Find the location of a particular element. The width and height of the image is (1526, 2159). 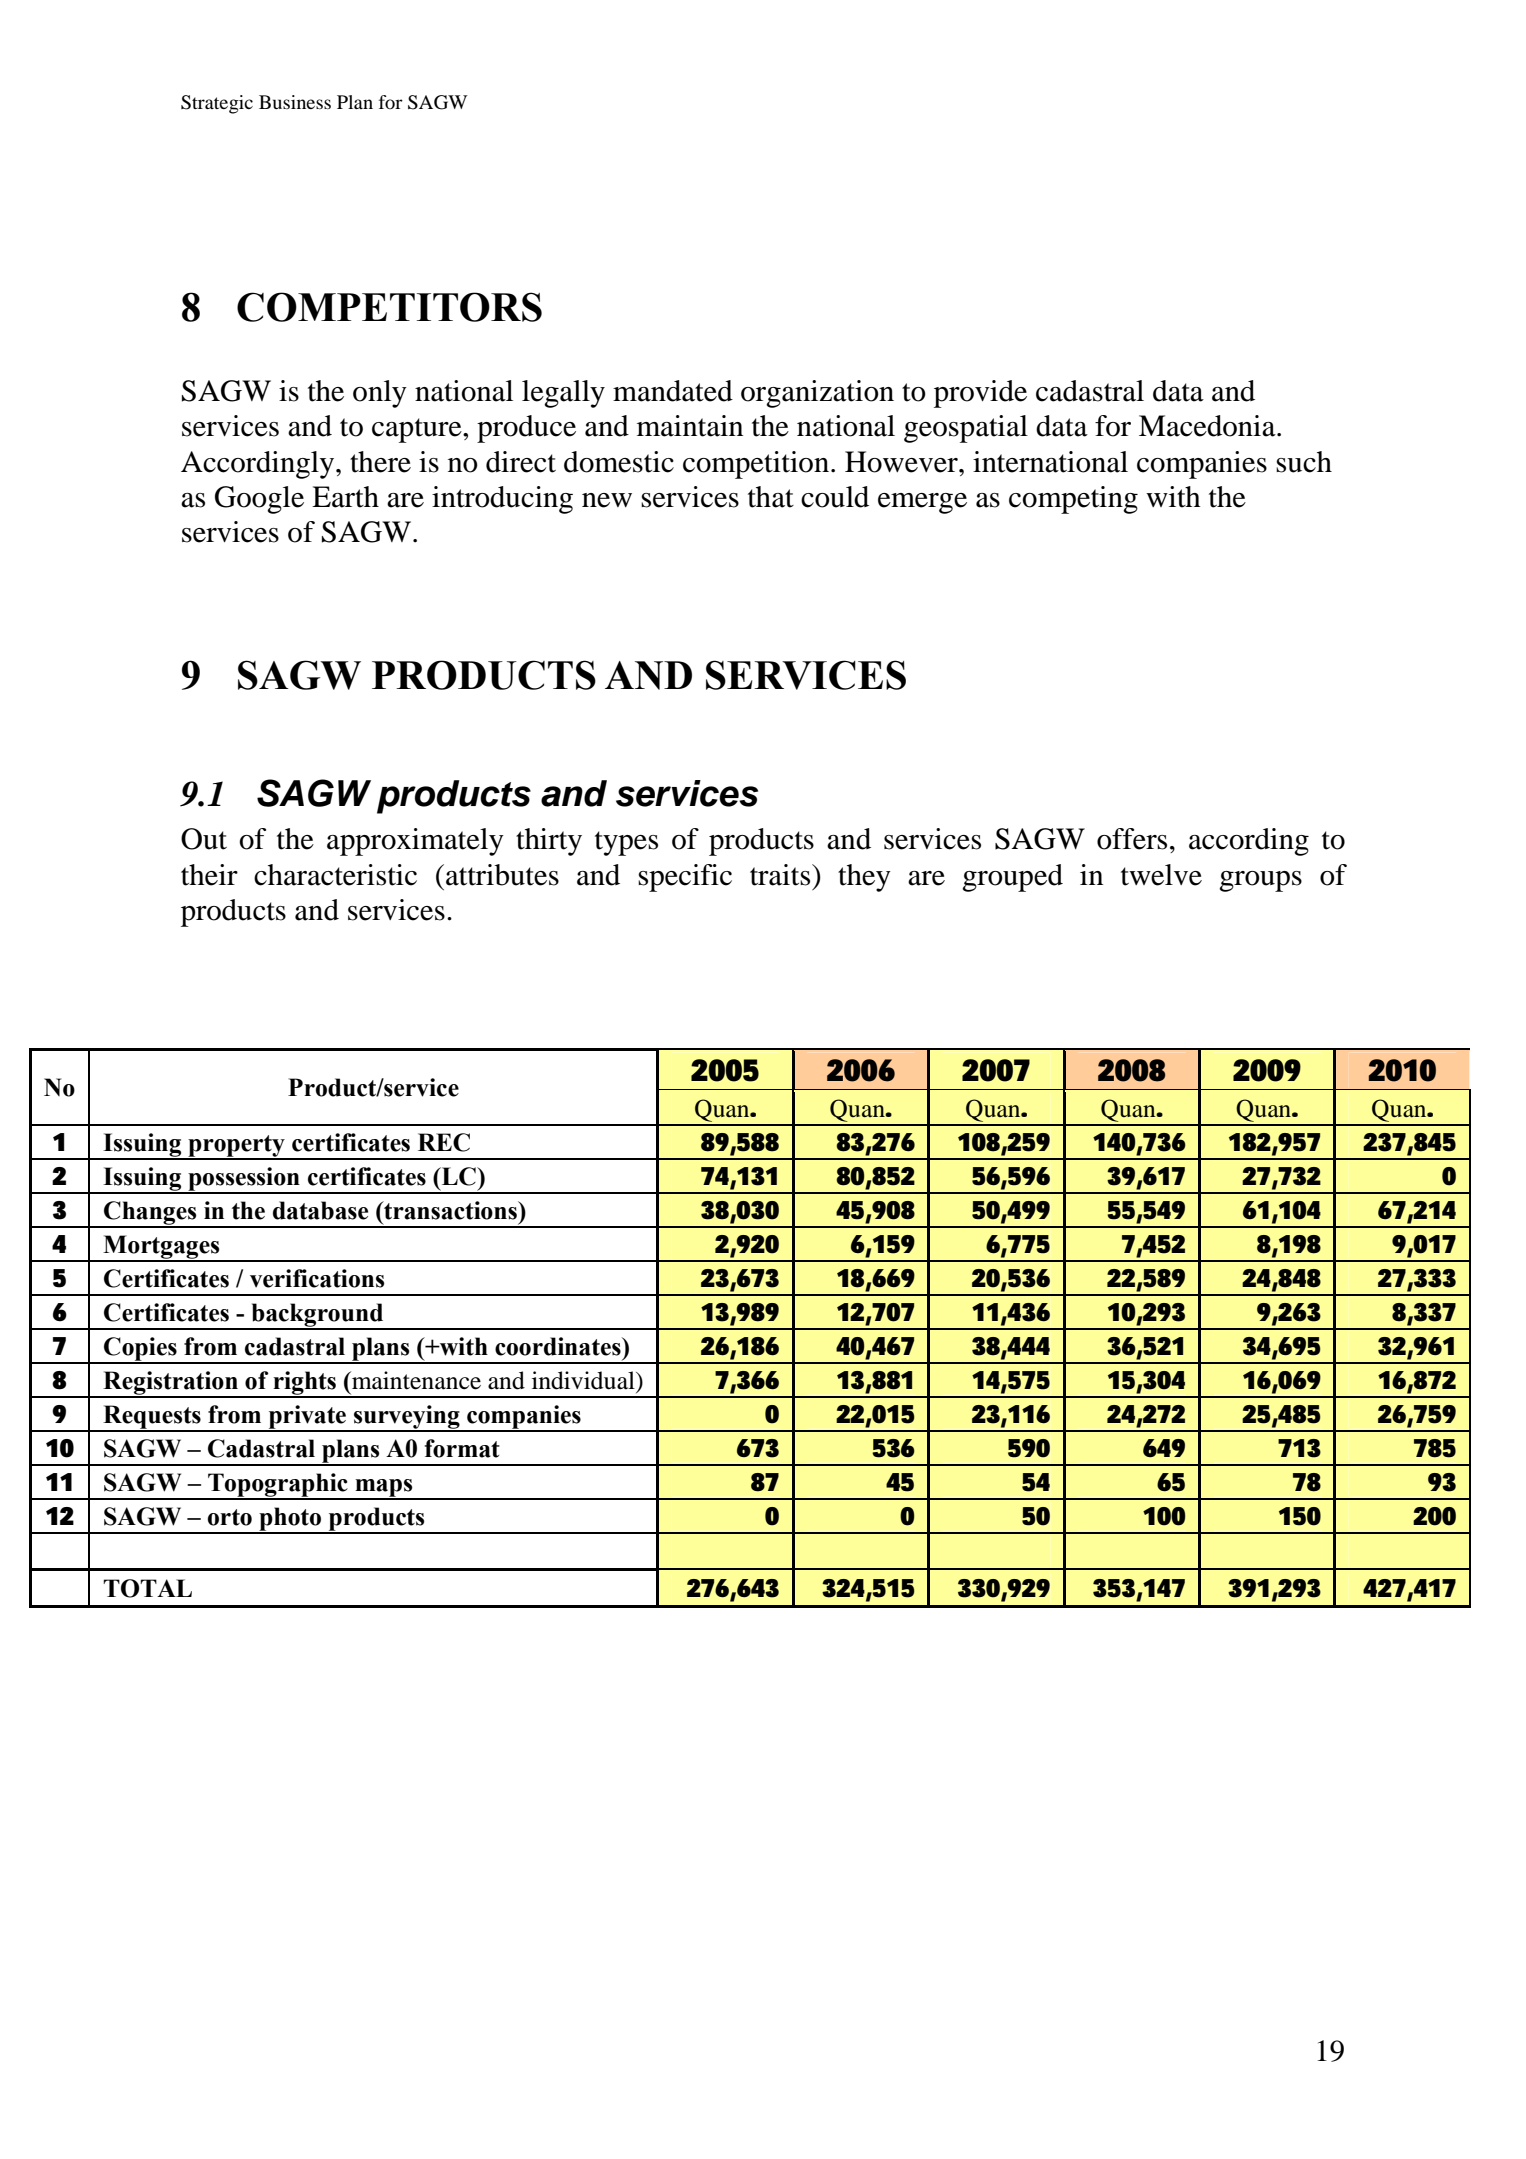

competing is located at coordinates (1073, 500).
